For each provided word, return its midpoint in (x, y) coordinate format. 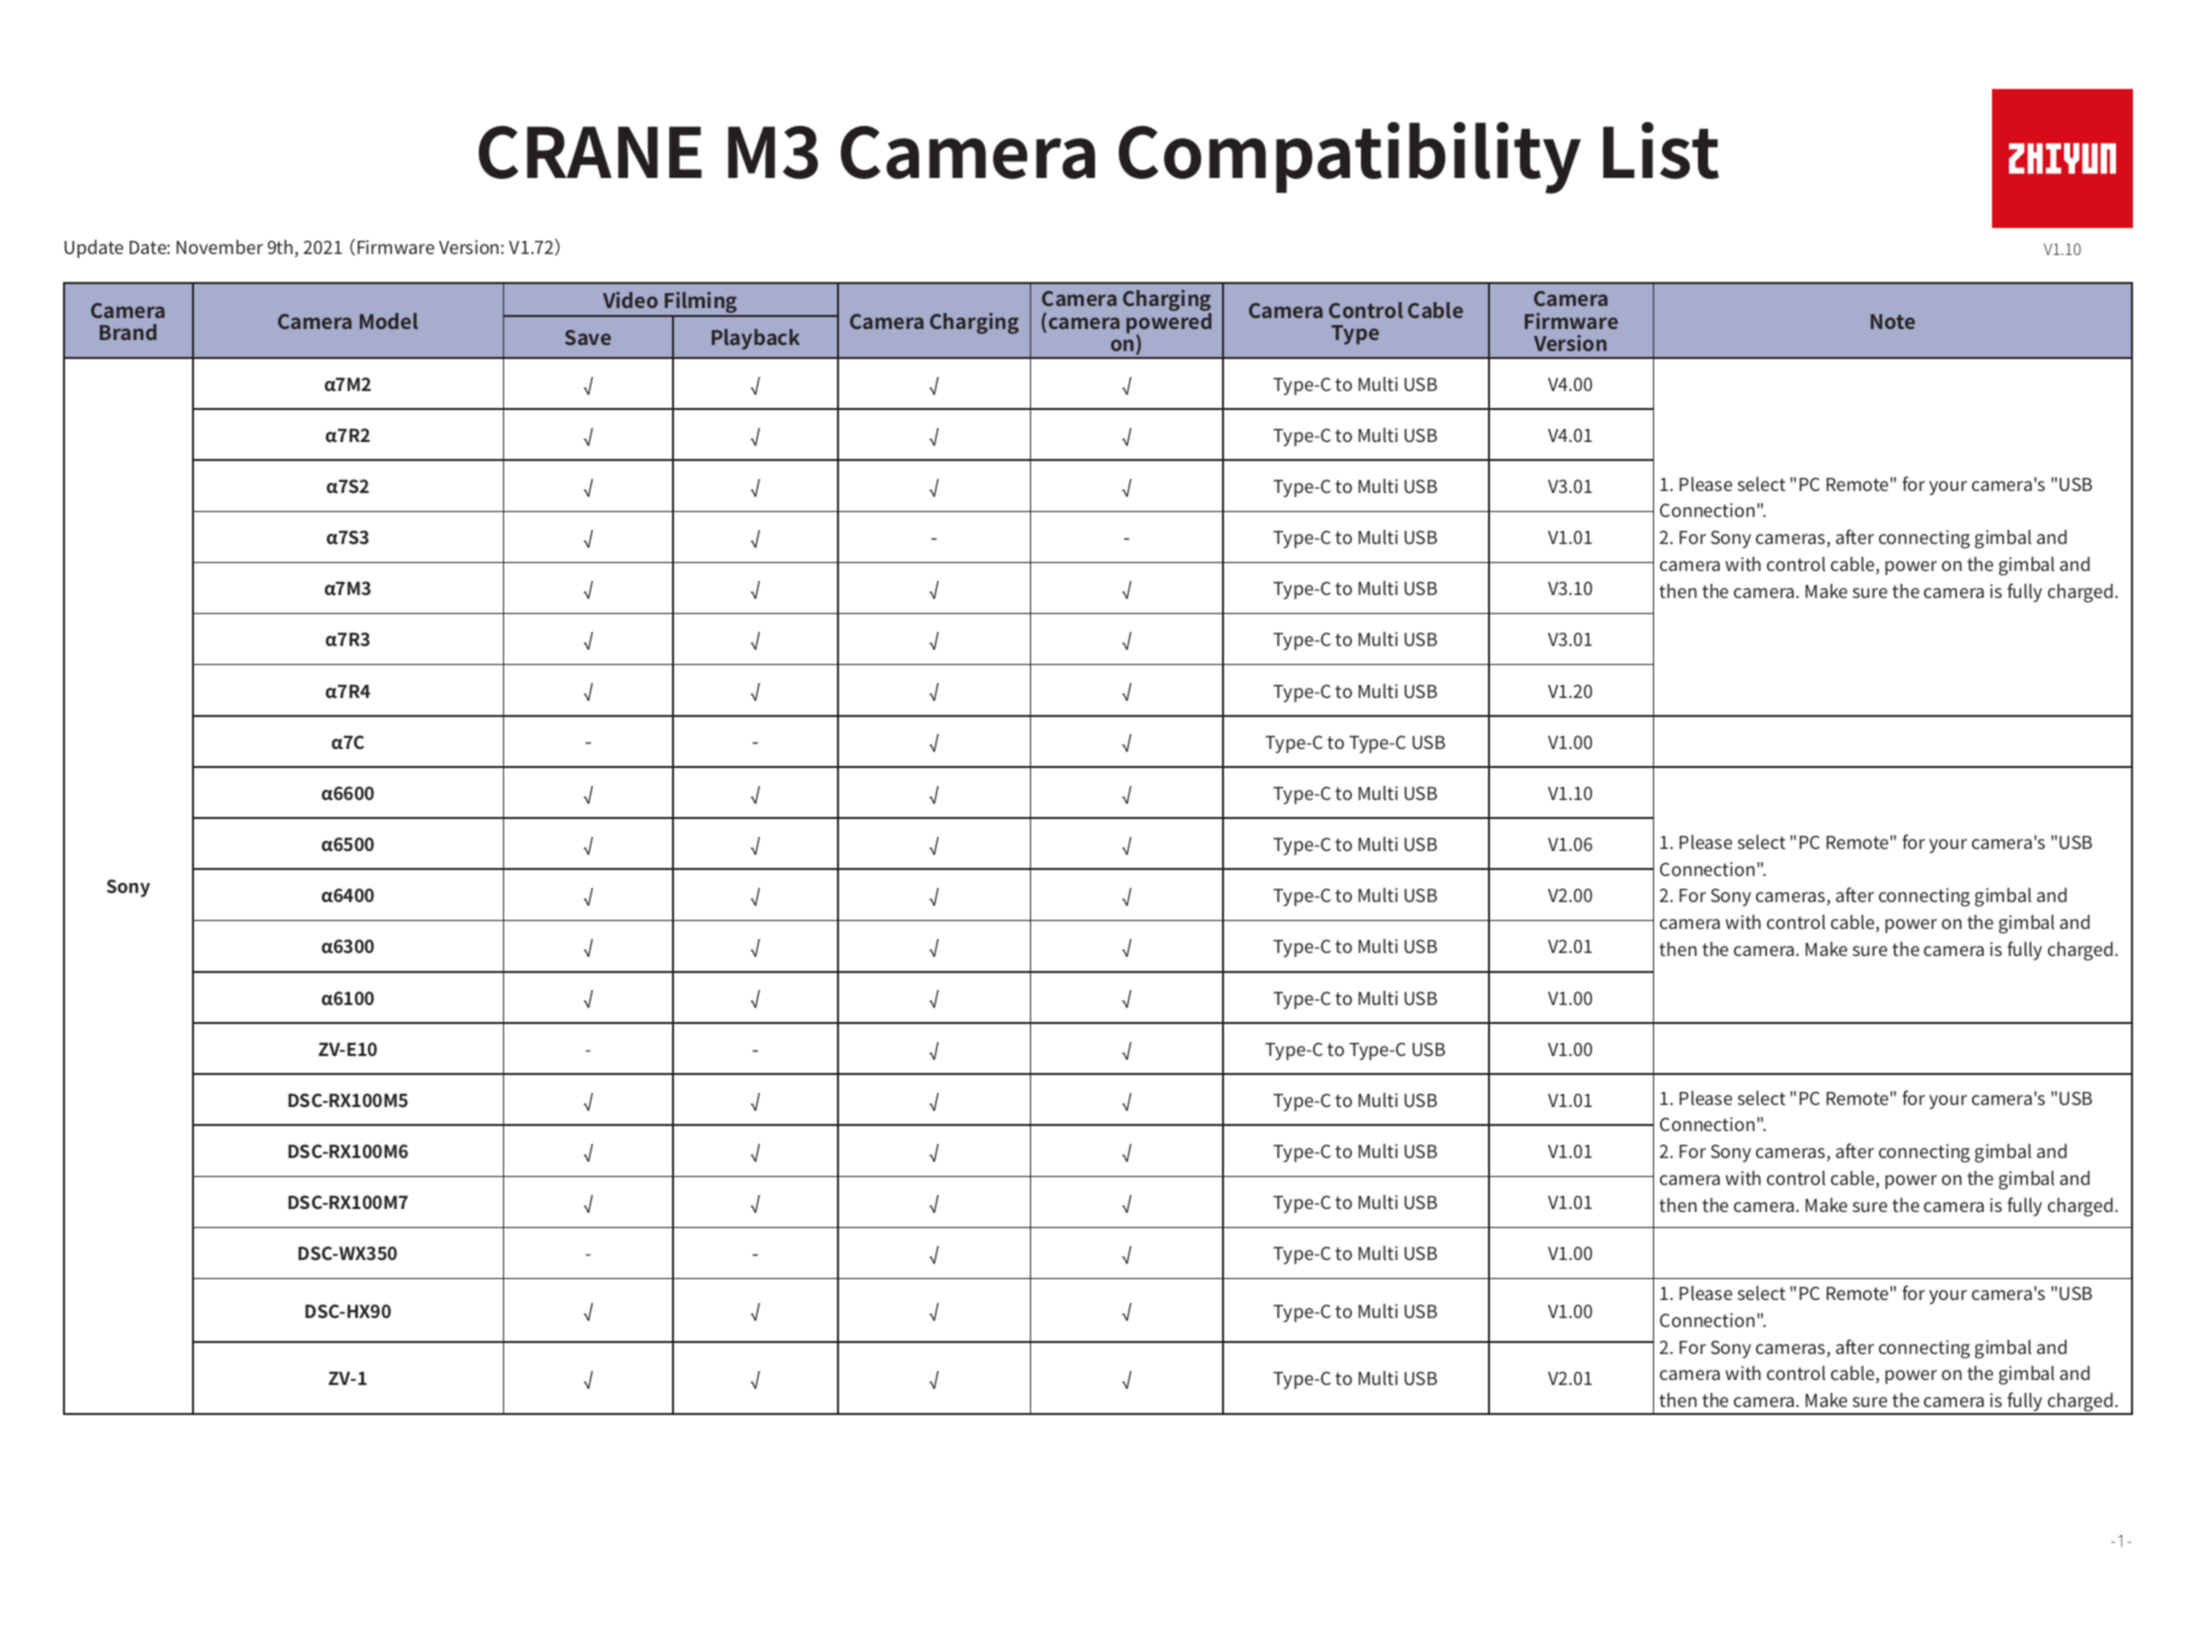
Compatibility (1349, 158)
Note (1893, 321)
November (220, 247)
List (1661, 150)
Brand (128, 332)
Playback (756, 339)
